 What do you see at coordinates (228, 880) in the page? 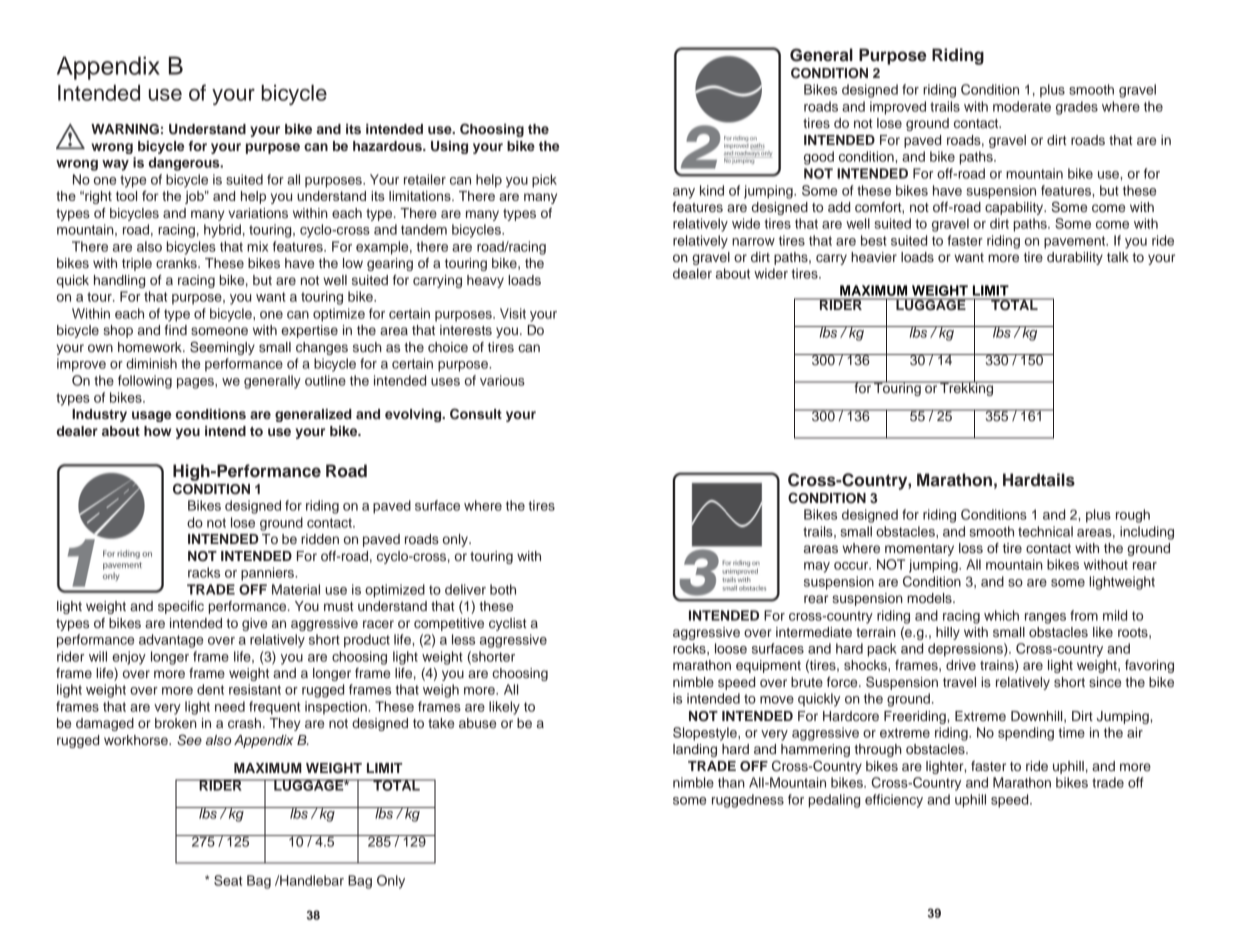
I see `Seat` at bounding box center [228, 880].
